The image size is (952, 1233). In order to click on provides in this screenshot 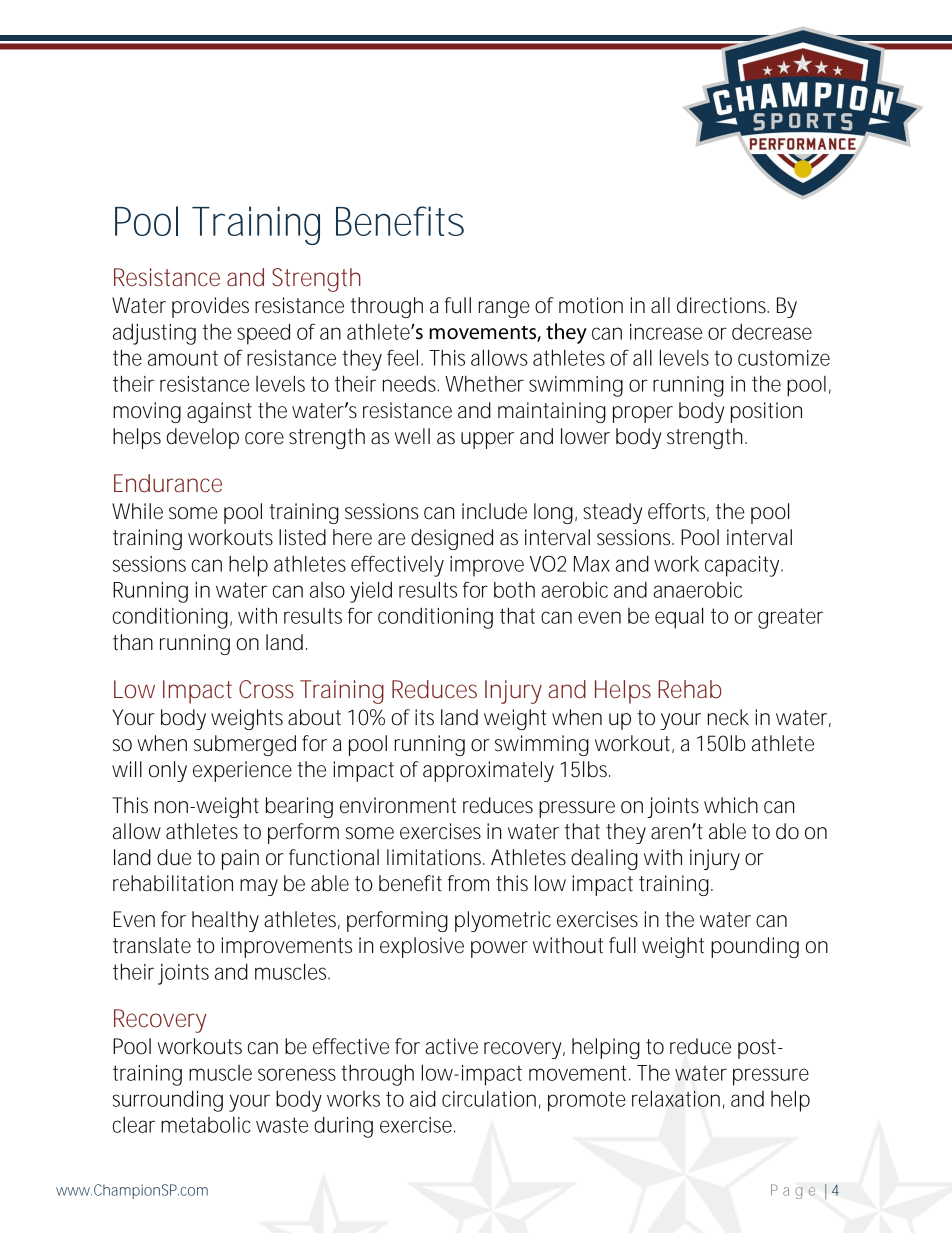, I will do `click(210, 307)`.
